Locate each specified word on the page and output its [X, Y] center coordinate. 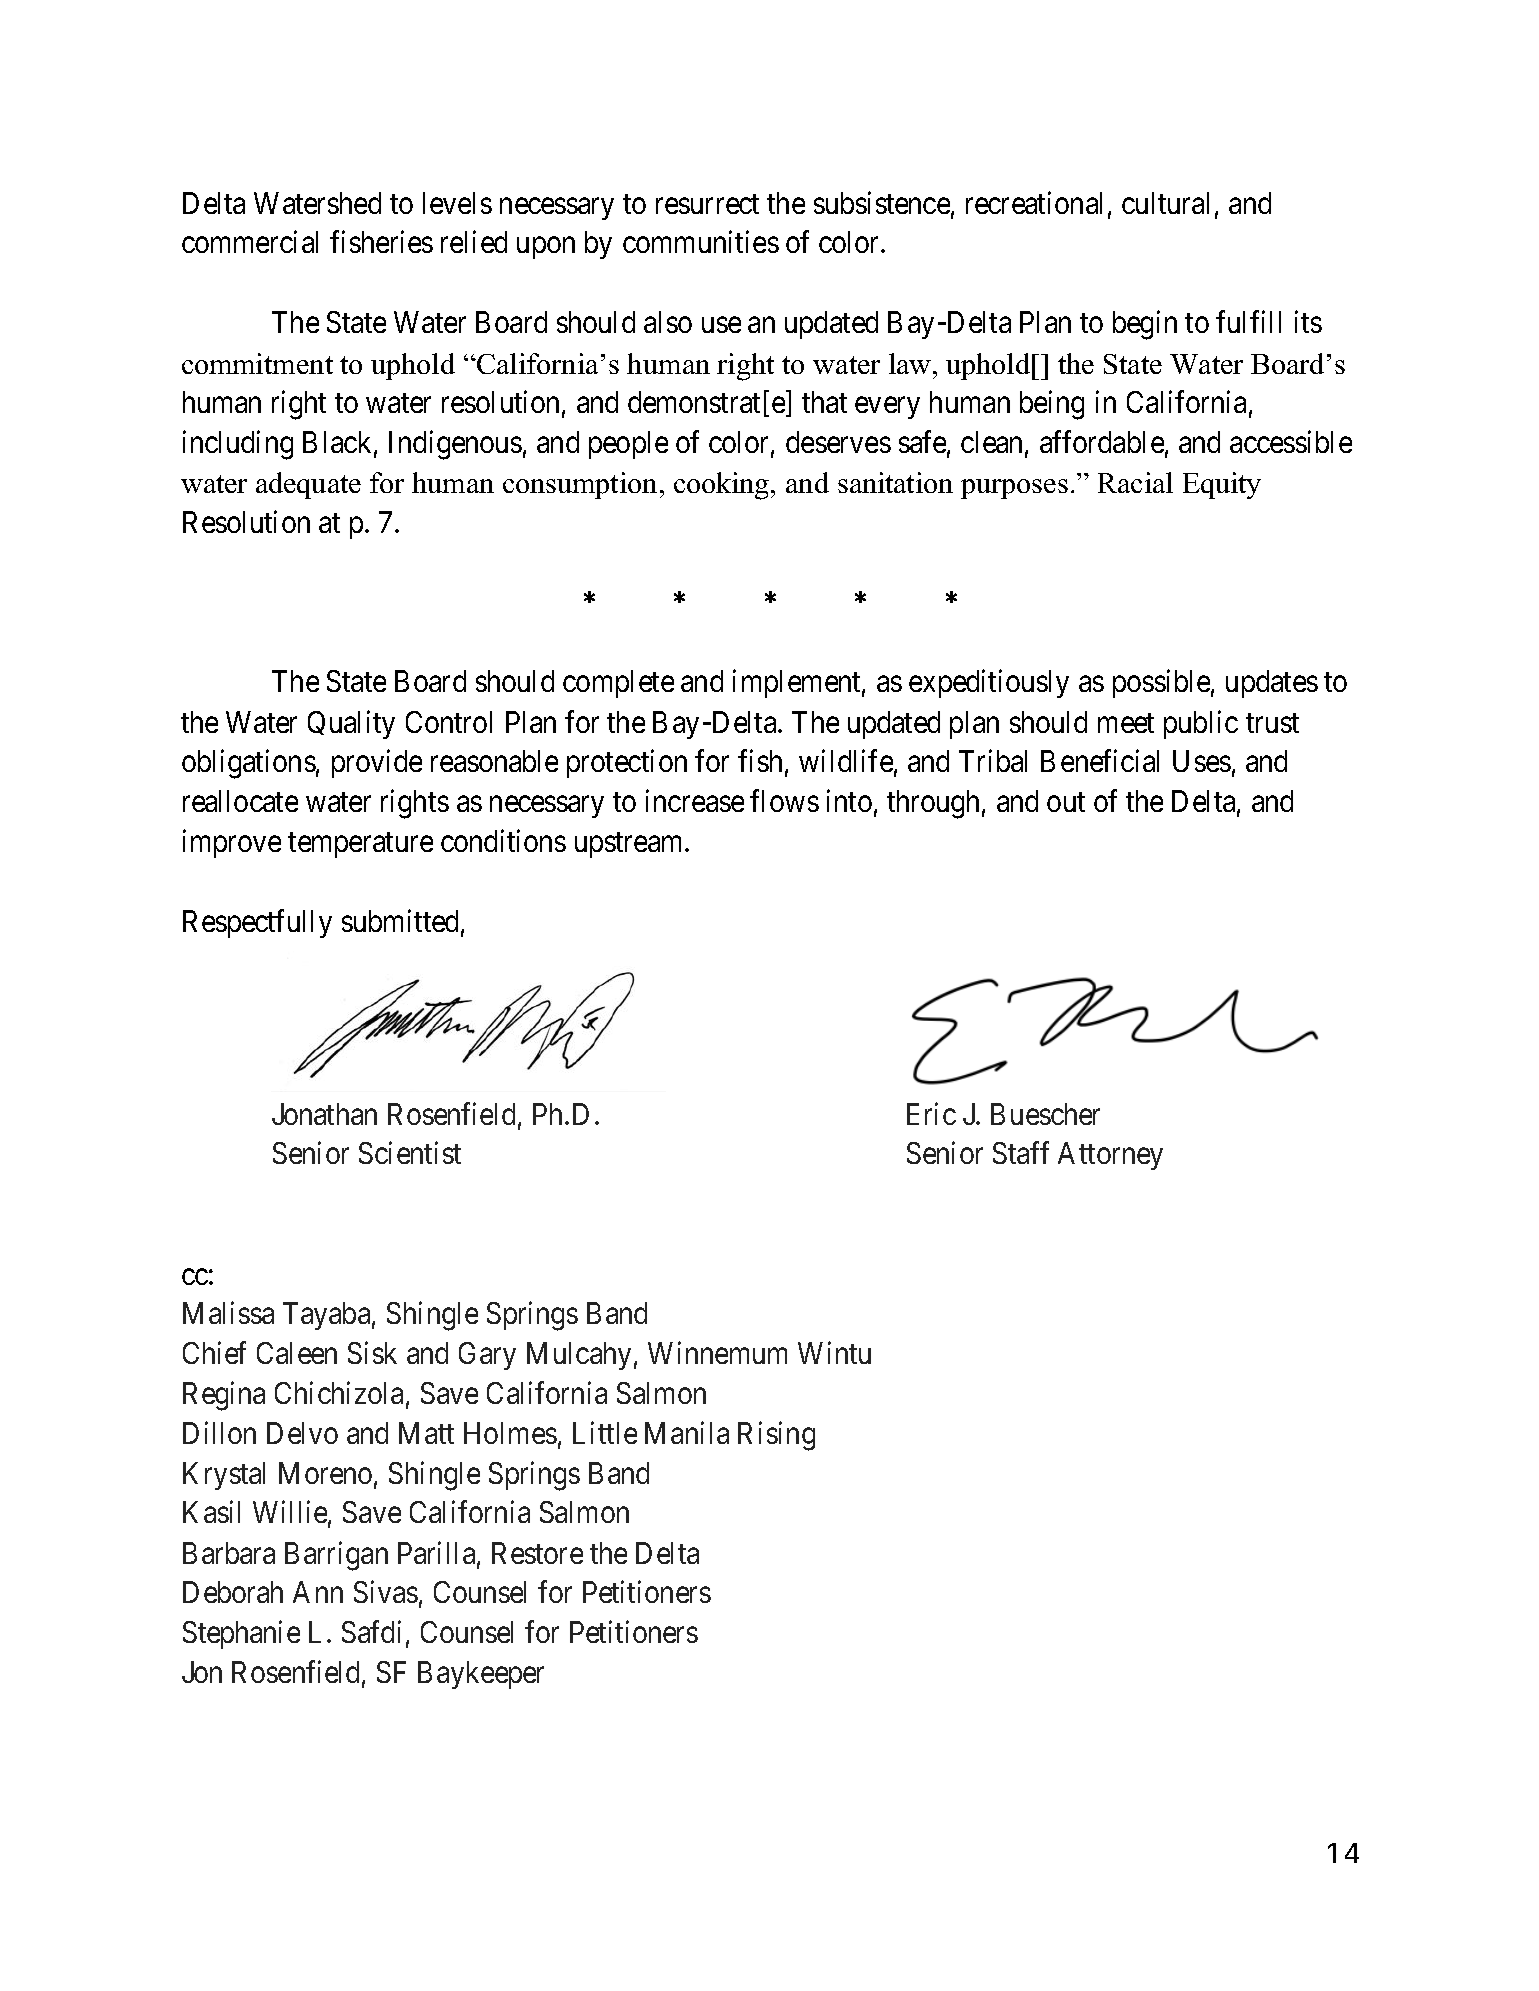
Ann [318, 1592]
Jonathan [324, 1114]
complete [618, 684]
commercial [250, 242]
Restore [537, 1553]
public [1201, 724]
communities [701, 242]
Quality [351, 724]
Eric [931, 1113]
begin [1145, 325]
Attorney [1110, 1156]
